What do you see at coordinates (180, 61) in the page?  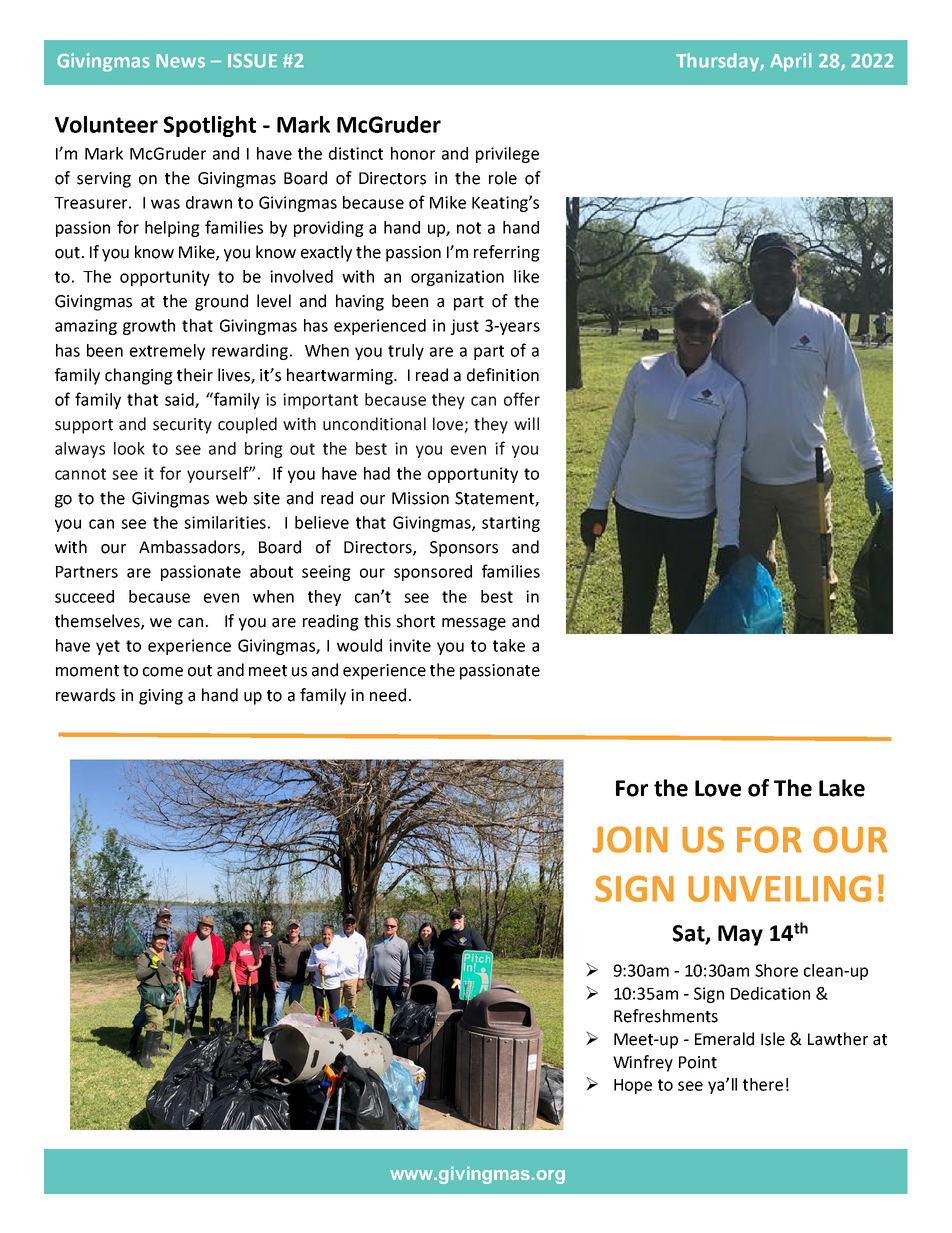 I see `News` at bounding box center [180, 61].
